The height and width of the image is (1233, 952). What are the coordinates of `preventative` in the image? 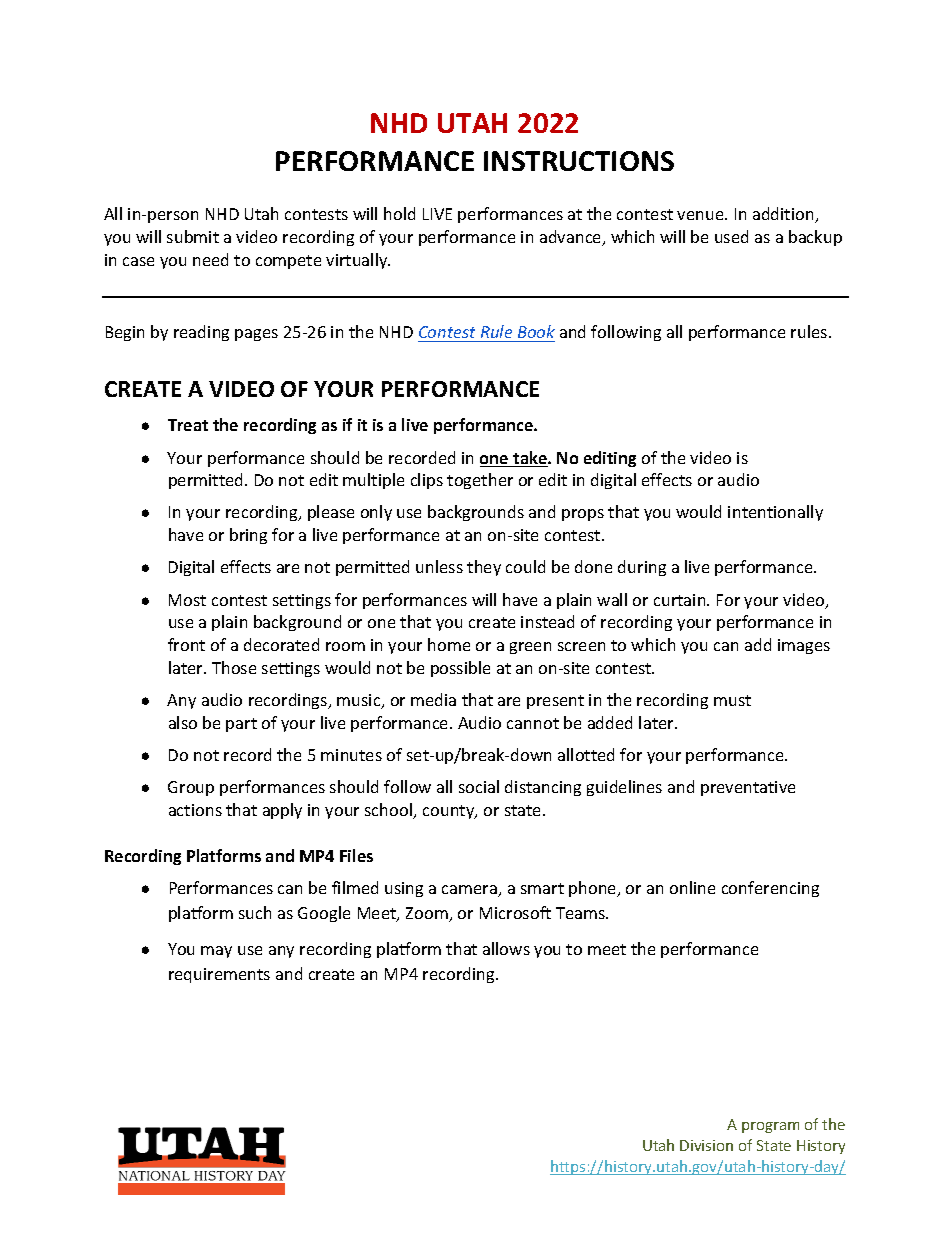 It's located at (748, 788).
